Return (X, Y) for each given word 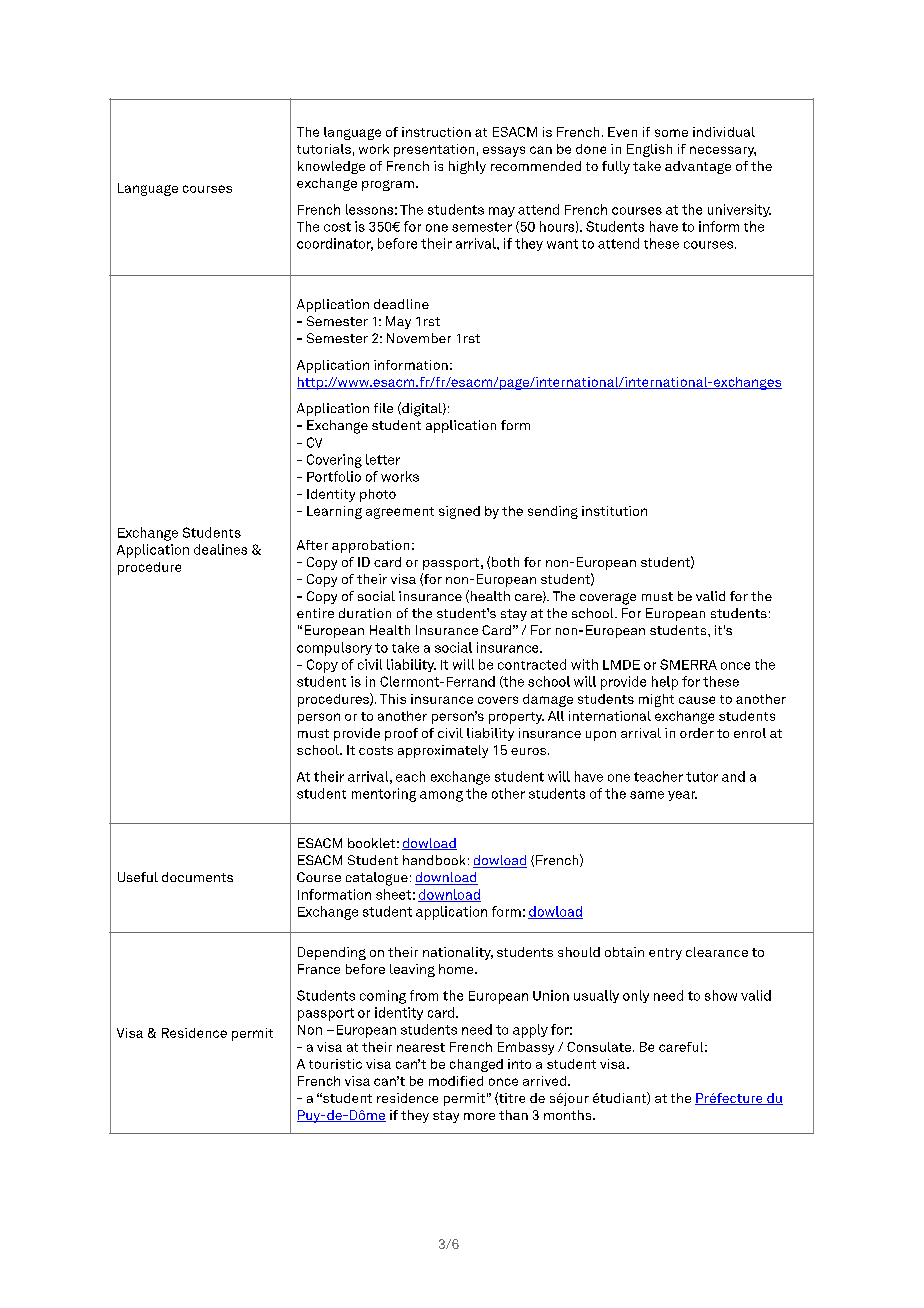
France (319, 969)
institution (614, 511)
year (682, 796)
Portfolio (334, 476)
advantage (698, 167)
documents (197, 877)
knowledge (331, 167)
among (441, 796)
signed (459, 512)
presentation (434, 150)
